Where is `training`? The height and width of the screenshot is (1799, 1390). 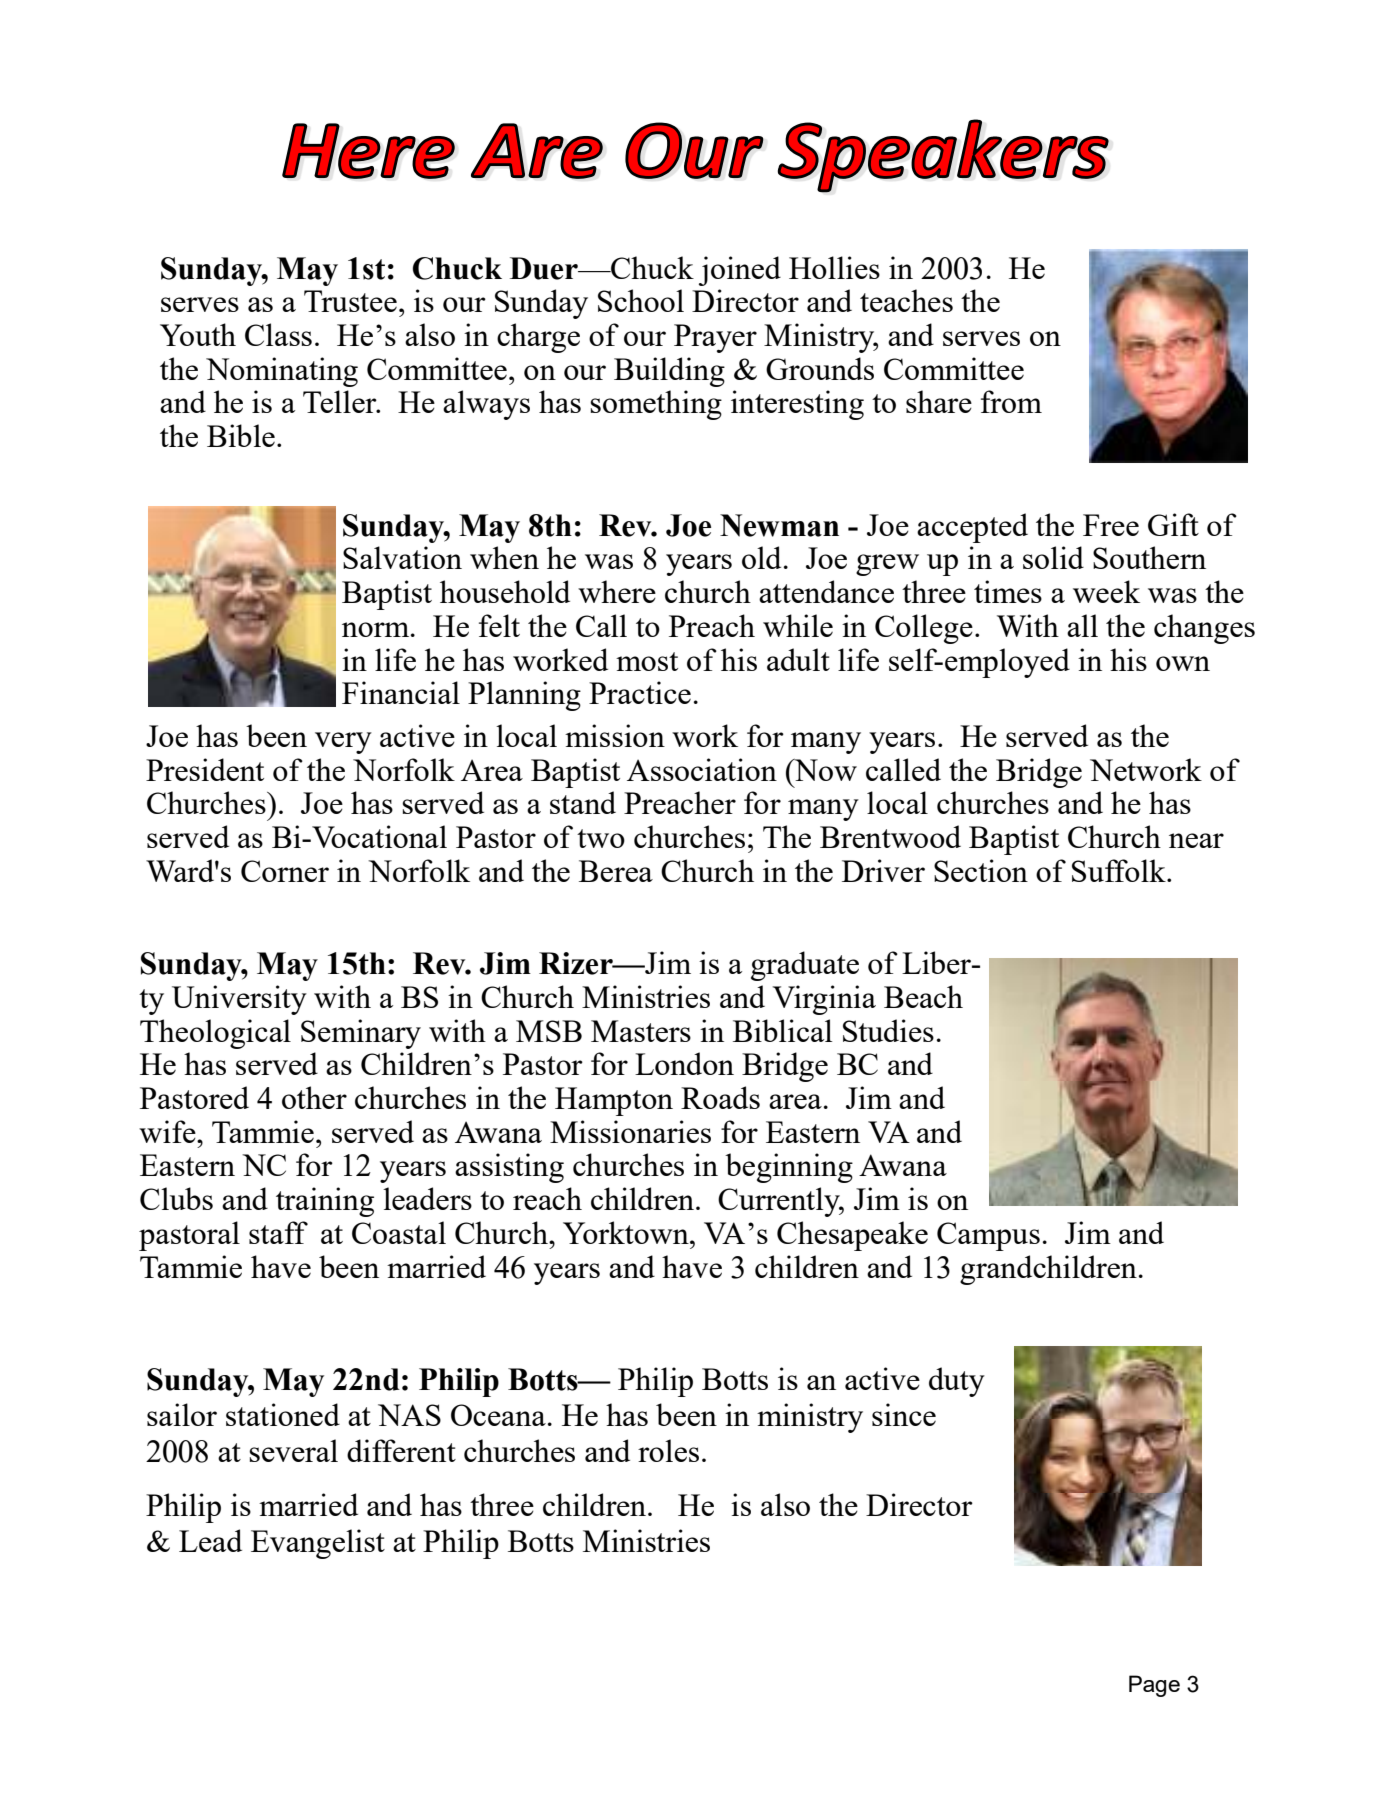 training is located at coordinates (325, 1202).
